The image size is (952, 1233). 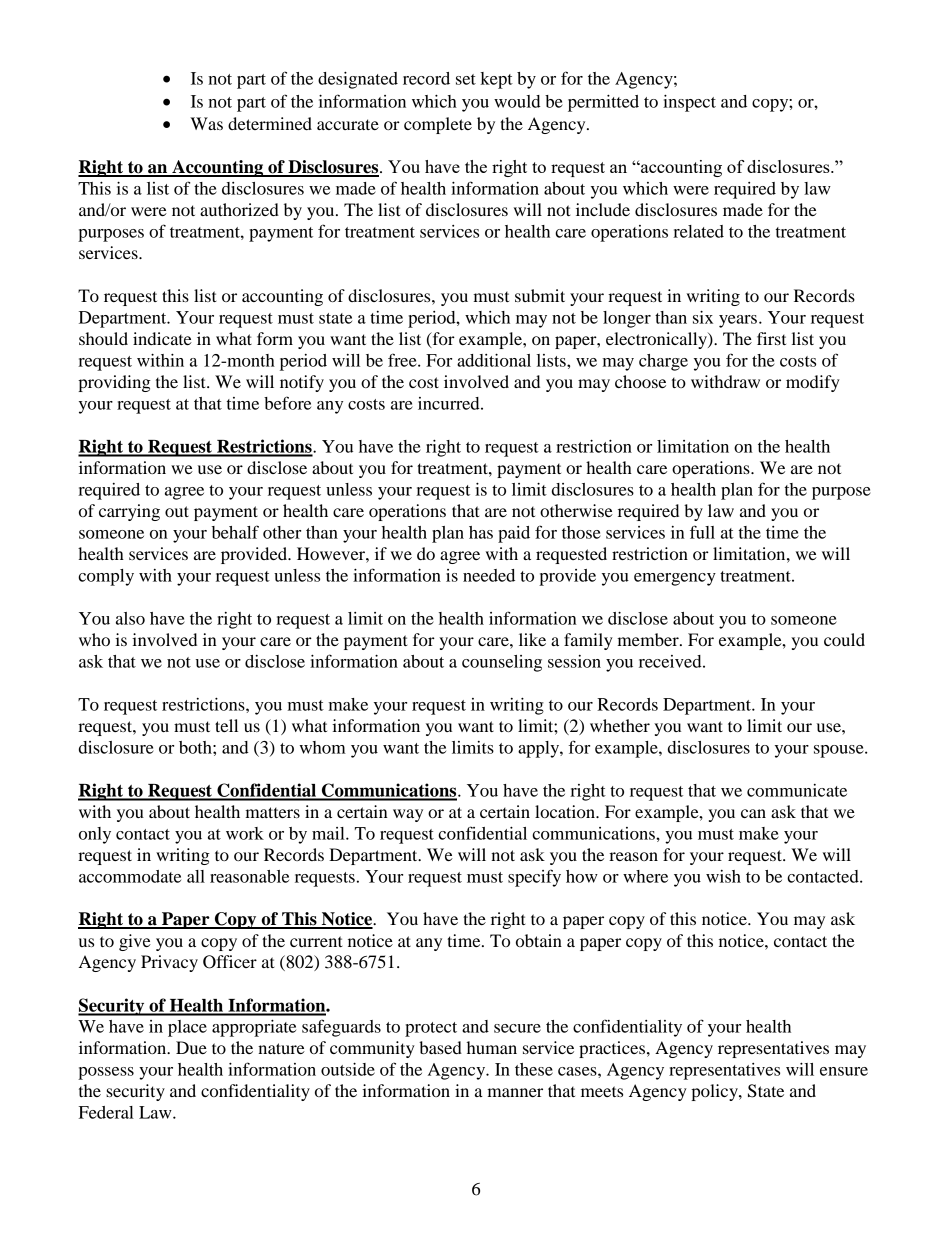 What do you see at coordinates (797, 790) in the document?
I see `communicate` at bounding box center [797, 790].
